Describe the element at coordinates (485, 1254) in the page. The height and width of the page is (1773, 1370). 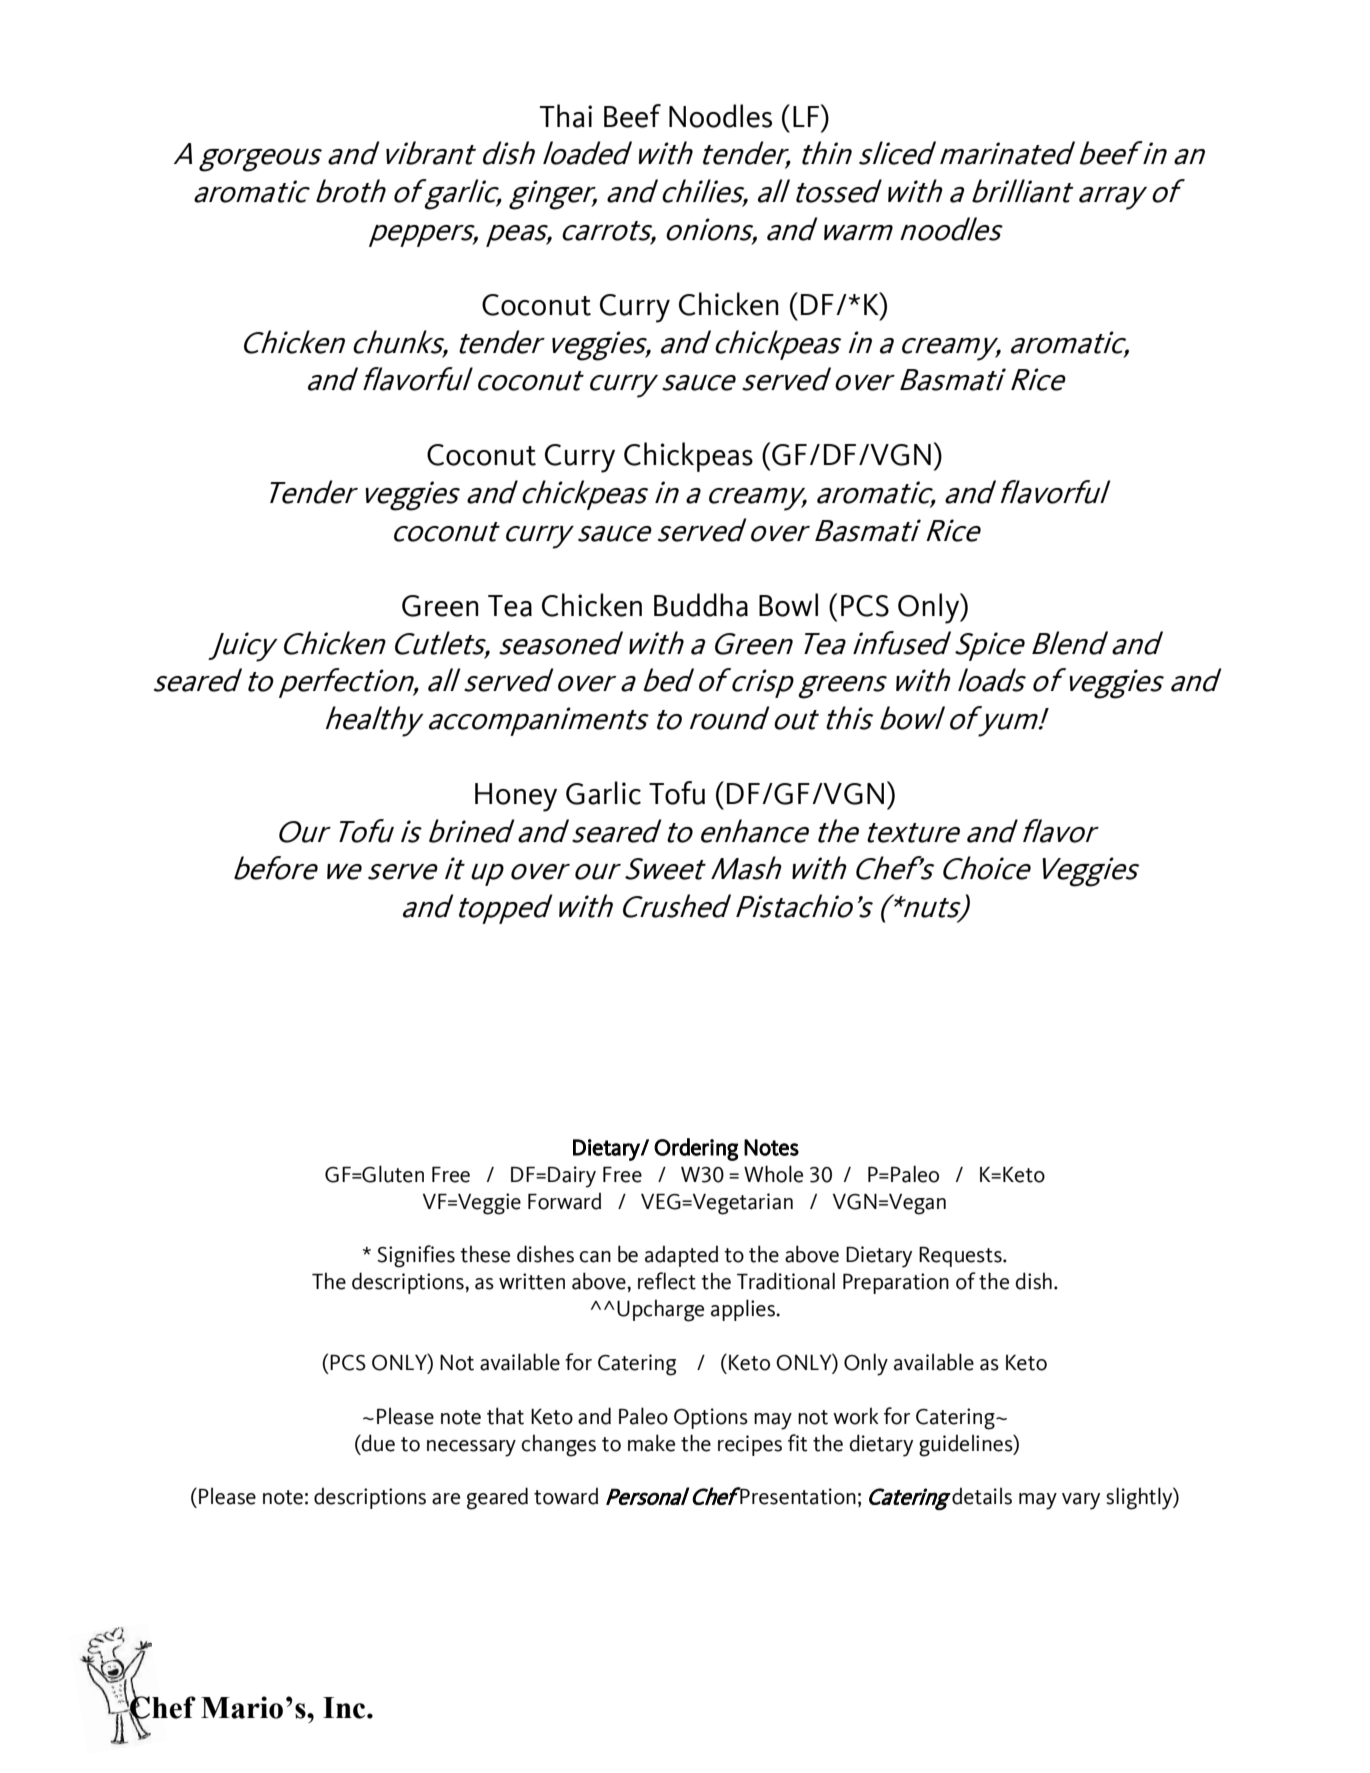
I see `these` at that location.
